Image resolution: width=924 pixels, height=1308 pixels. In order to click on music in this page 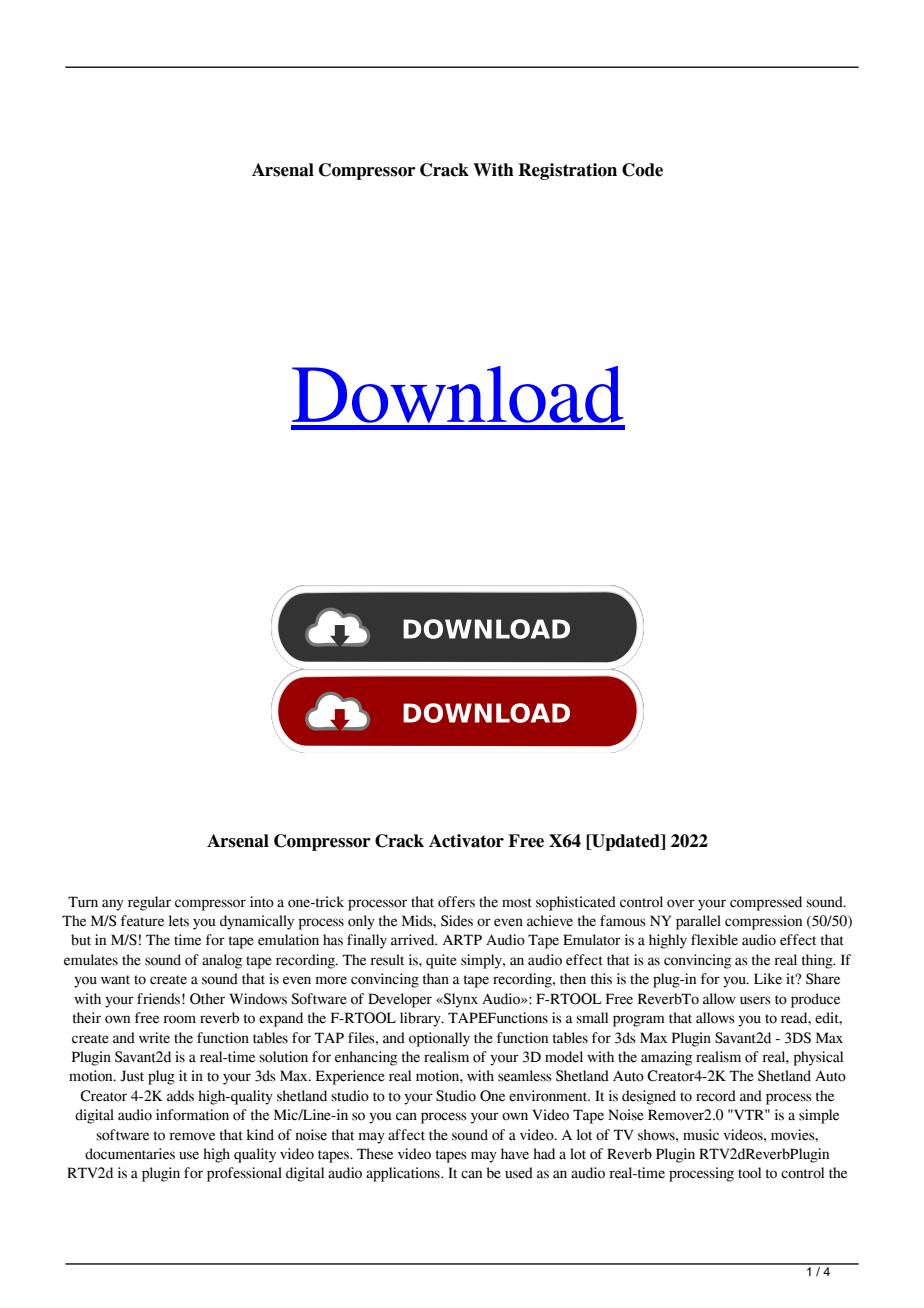, I will do `click(701, 1135)`.
